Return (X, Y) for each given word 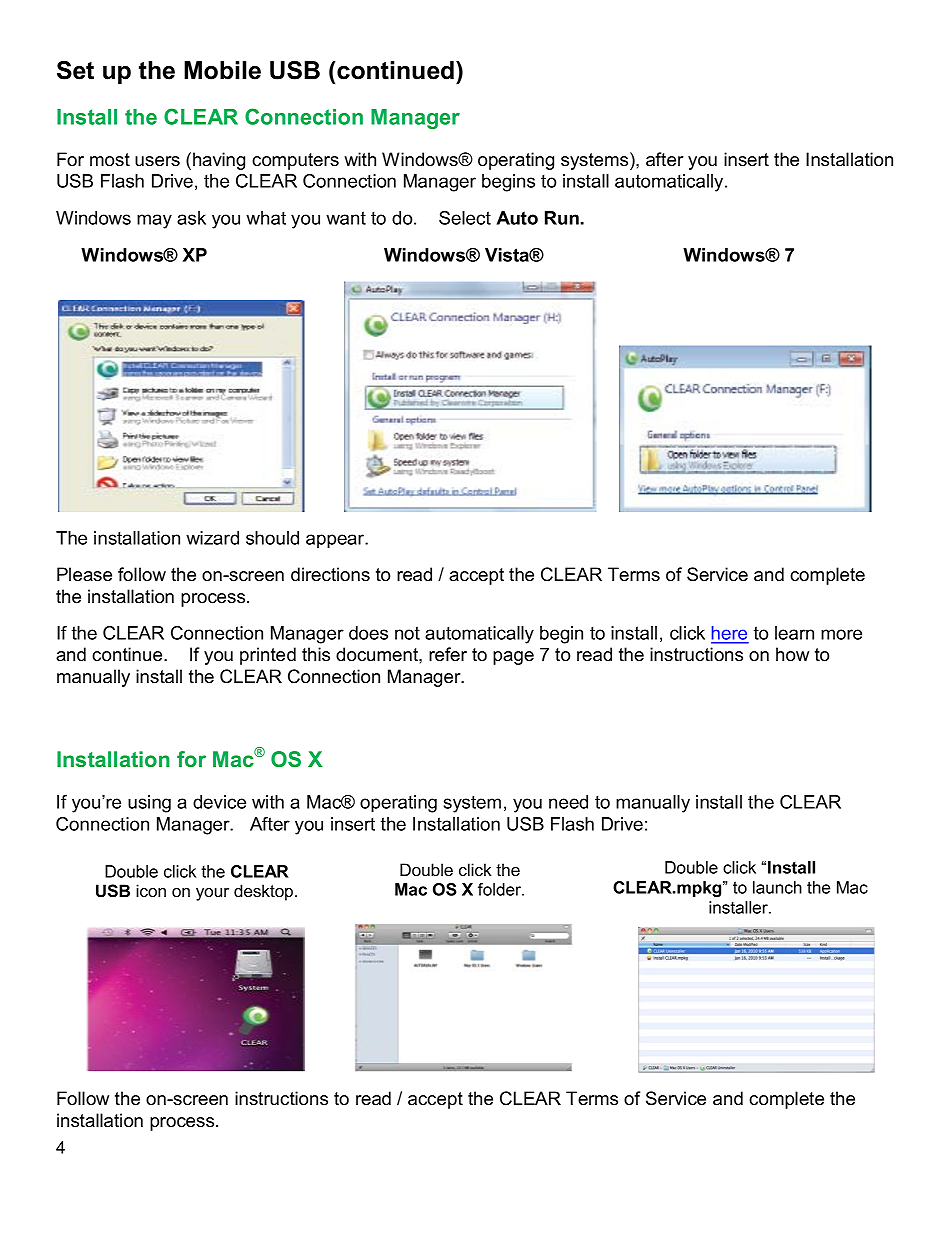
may (154, 221)
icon (151, 890)
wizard (212, 538)
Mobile (222, 70)
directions (330, 574)
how (792, 654)
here (730, 634)
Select (465, 218)
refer (448, 654)
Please (84, 574)
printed (268, 656)
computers (295, 161)
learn (794, 633)
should (272, 538)
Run (562, 218)
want (346, 218)
